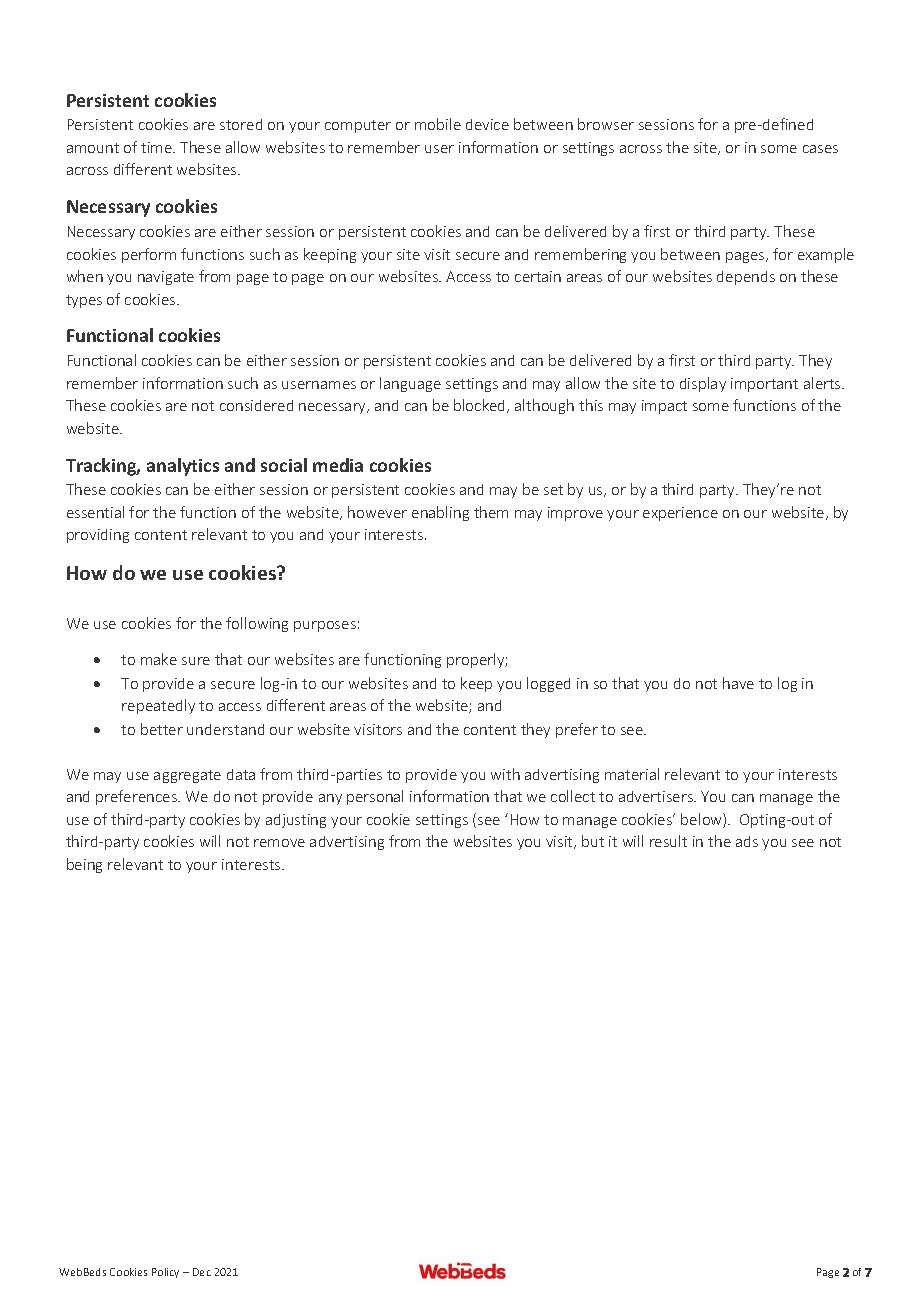  I want to click on time, so click(157, 147).
